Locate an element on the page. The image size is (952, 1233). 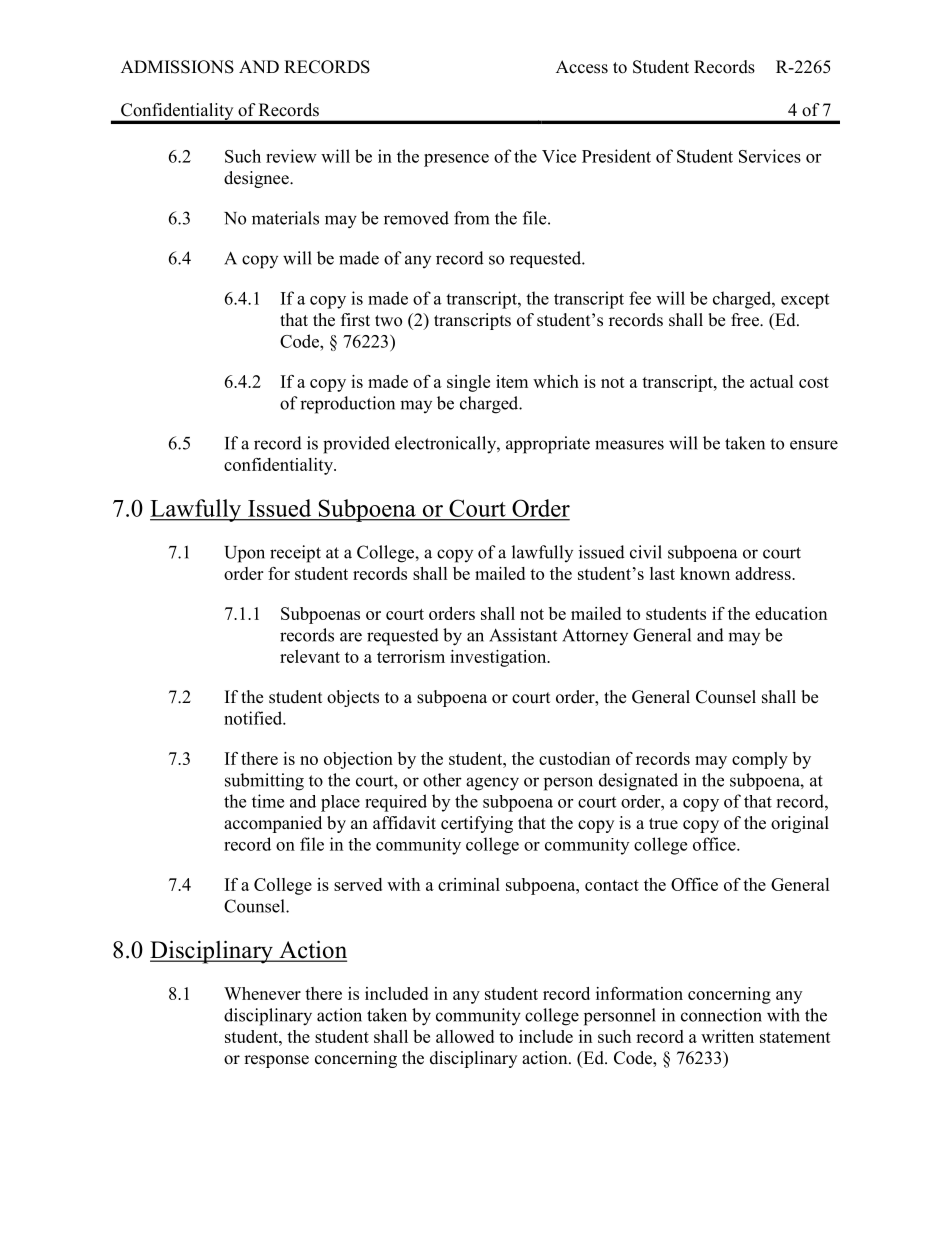
appropriate is located at coordinates (548, 445).
